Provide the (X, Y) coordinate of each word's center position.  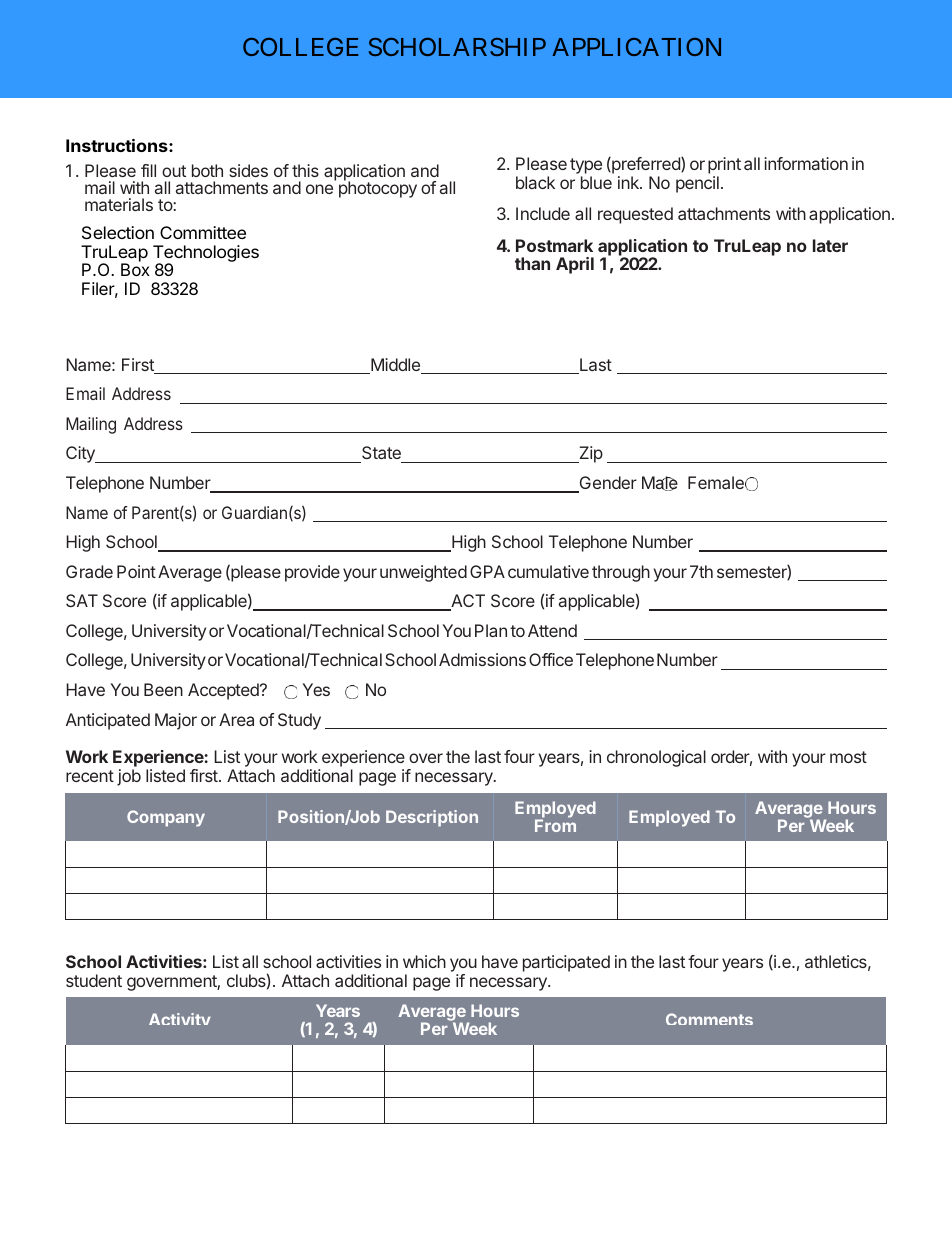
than (532, 263)
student (94, 980)
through (621, 573)
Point (136, 571)
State (381, 454)
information (806, 163)
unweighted (423, 573)
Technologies (206, 254)
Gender (607, 484)
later (830, 245)
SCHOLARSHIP (457, 47)
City (81, 454)
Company (166, 818)
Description (432, 818)
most (848, 757)
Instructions (118, 145)
